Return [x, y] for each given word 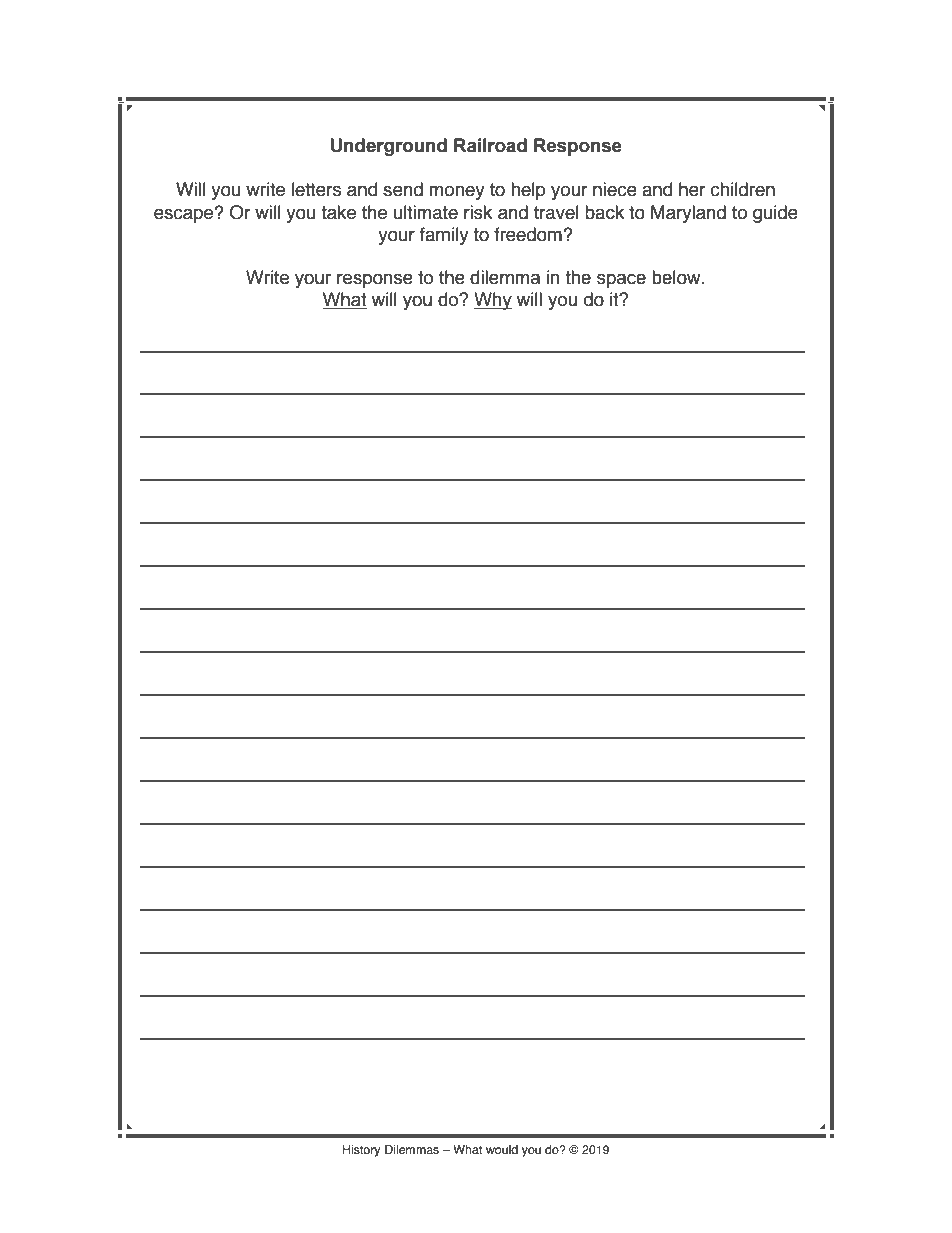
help [528, 191]
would [502, 1149]
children [742, 189]
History [361, 1151]
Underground [389, 147]
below [677, 277]
